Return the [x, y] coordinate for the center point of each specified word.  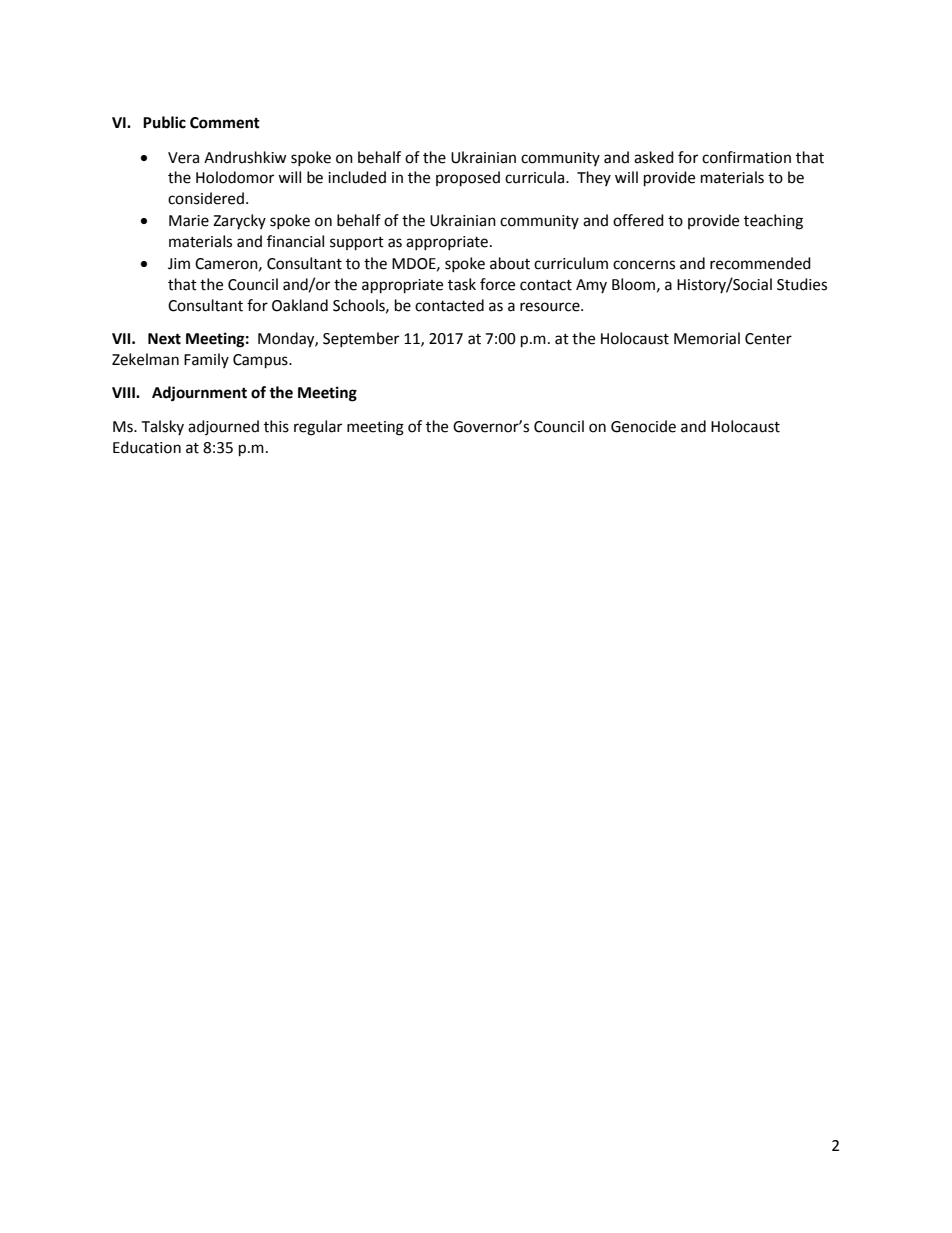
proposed [468, 179]
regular [318, 428]
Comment [225, 123]
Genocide [643, 426]
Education [147, 447]
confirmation [746, 157]
